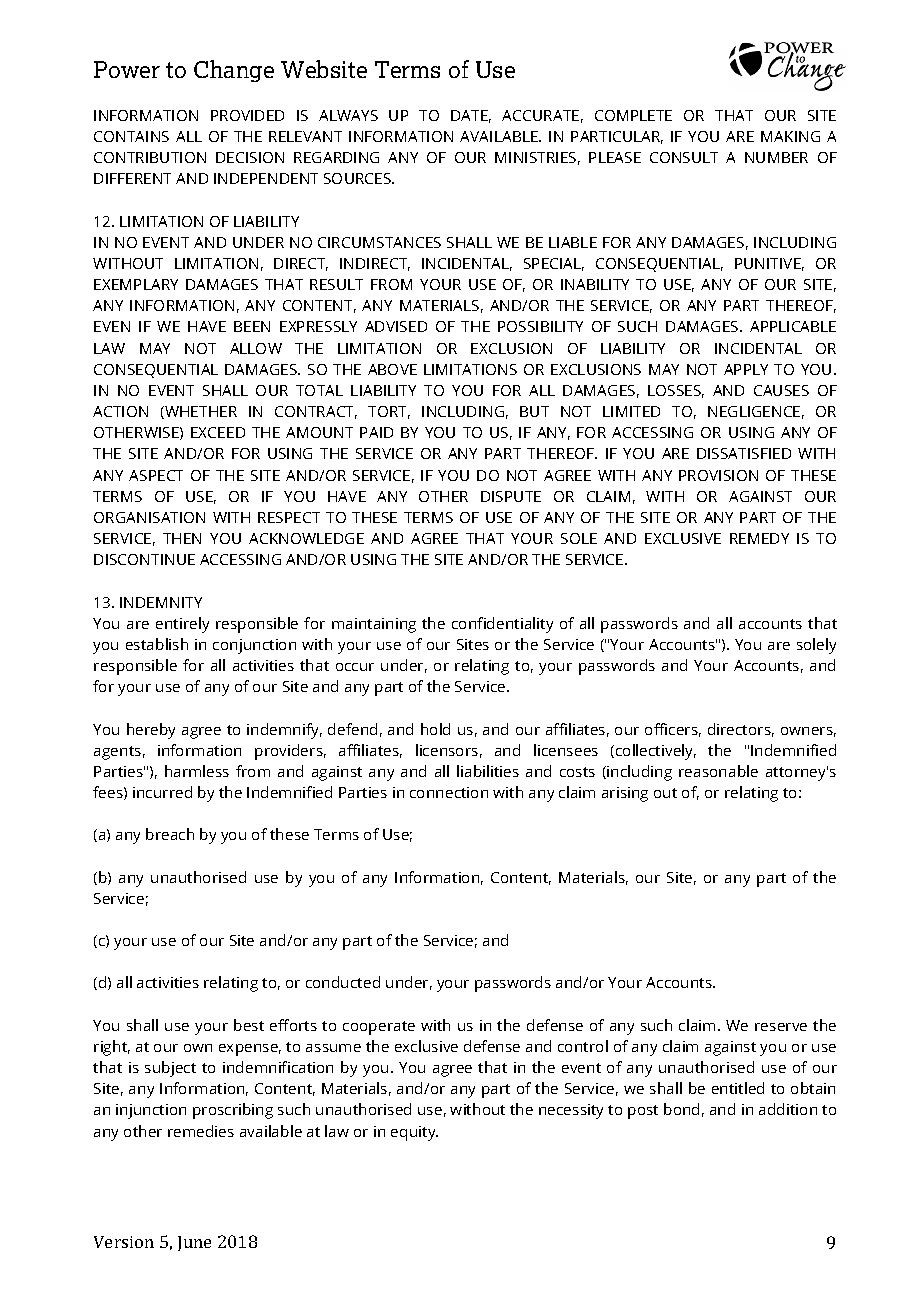 The height and width of the screenshot is (1308, 924). What do you see at coordinates (392, 369) in the screenshot?
I see `ABOVE` at bounding box center [392, 369].
